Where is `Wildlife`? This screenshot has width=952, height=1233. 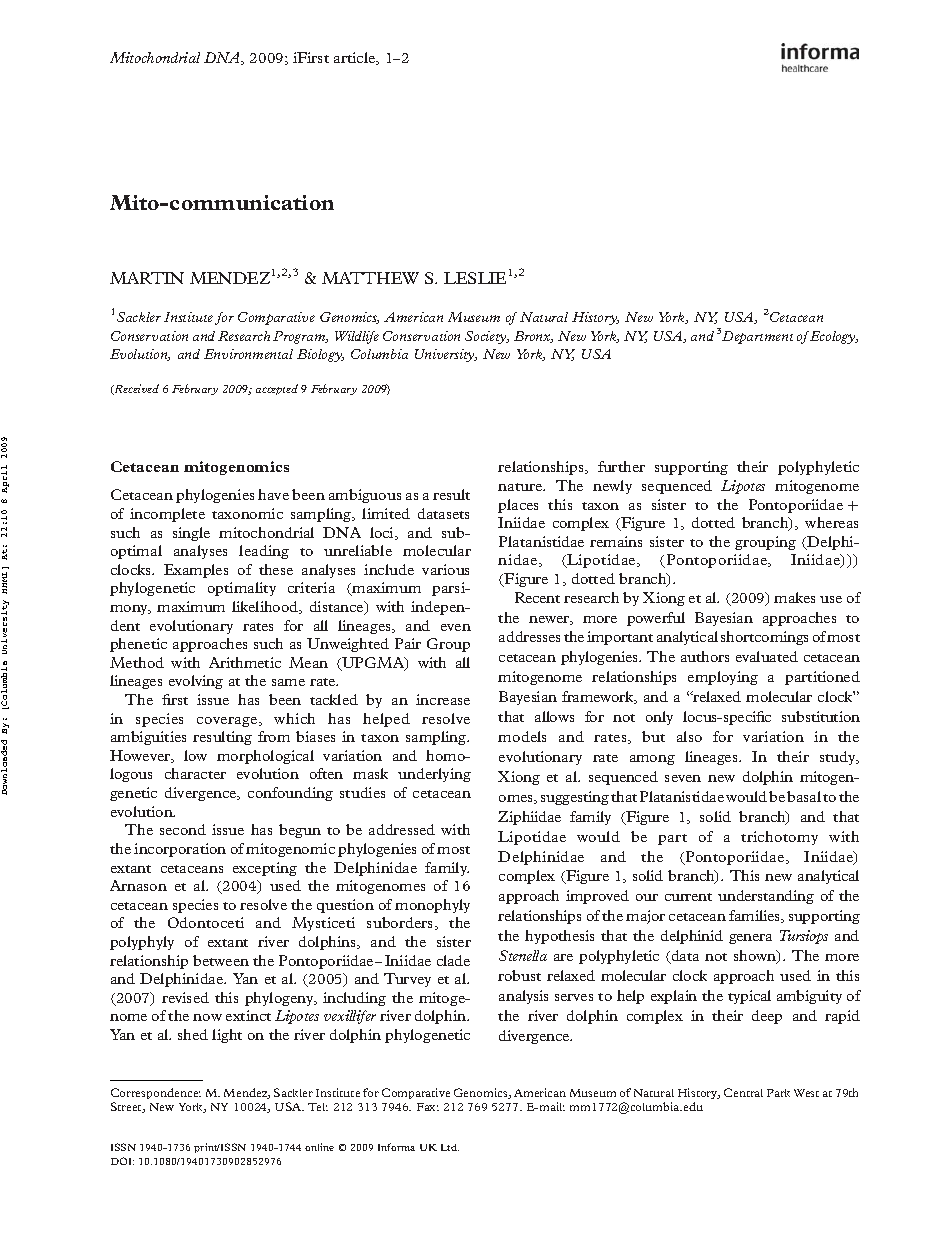
Wildlife is located at coordinates (357, 337).
